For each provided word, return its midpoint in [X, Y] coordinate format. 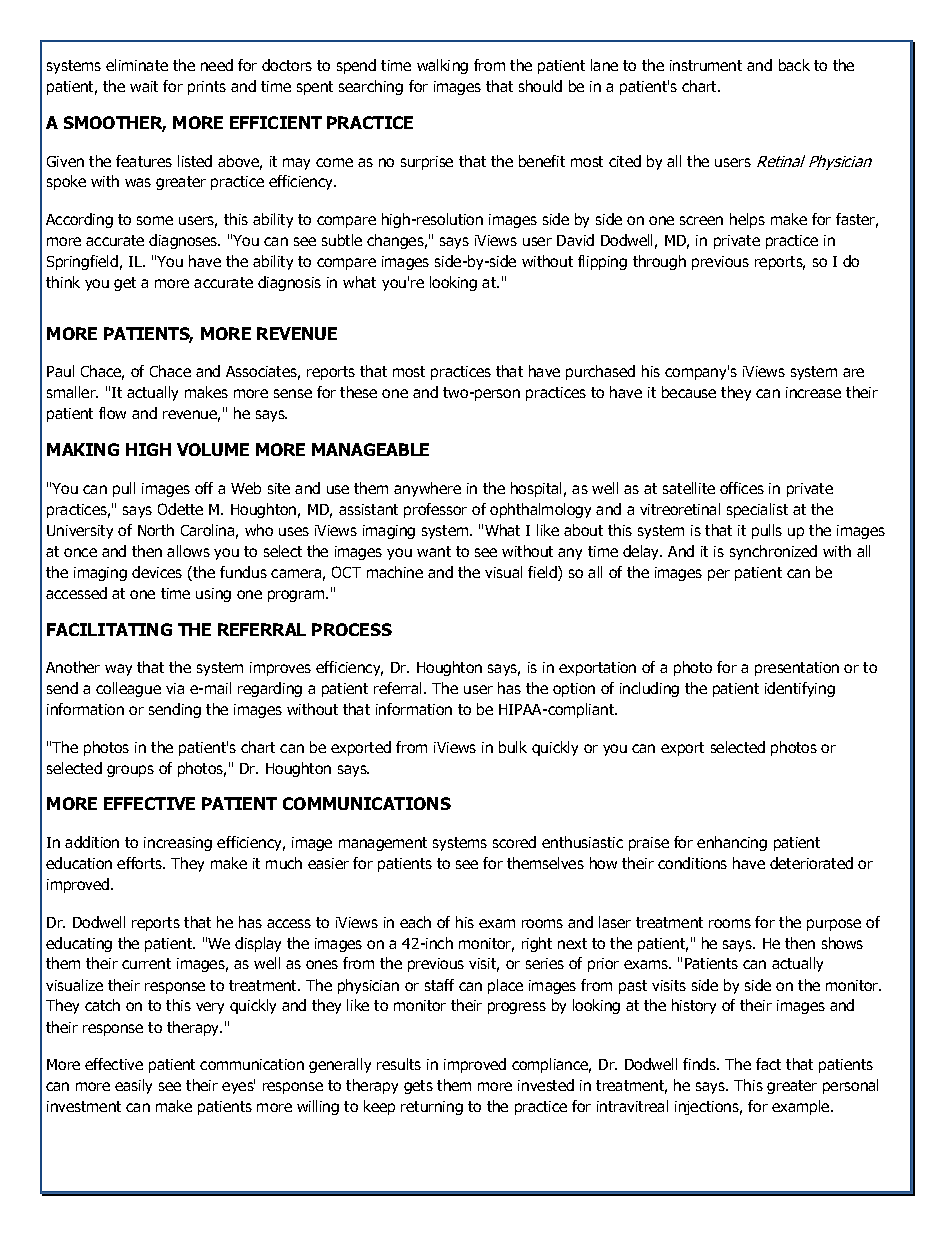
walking [442, 66]
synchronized [773, 552]
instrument [706, 65]
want [434, 551]
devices [157, 572]
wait [144, 86]
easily [133, 1086]
